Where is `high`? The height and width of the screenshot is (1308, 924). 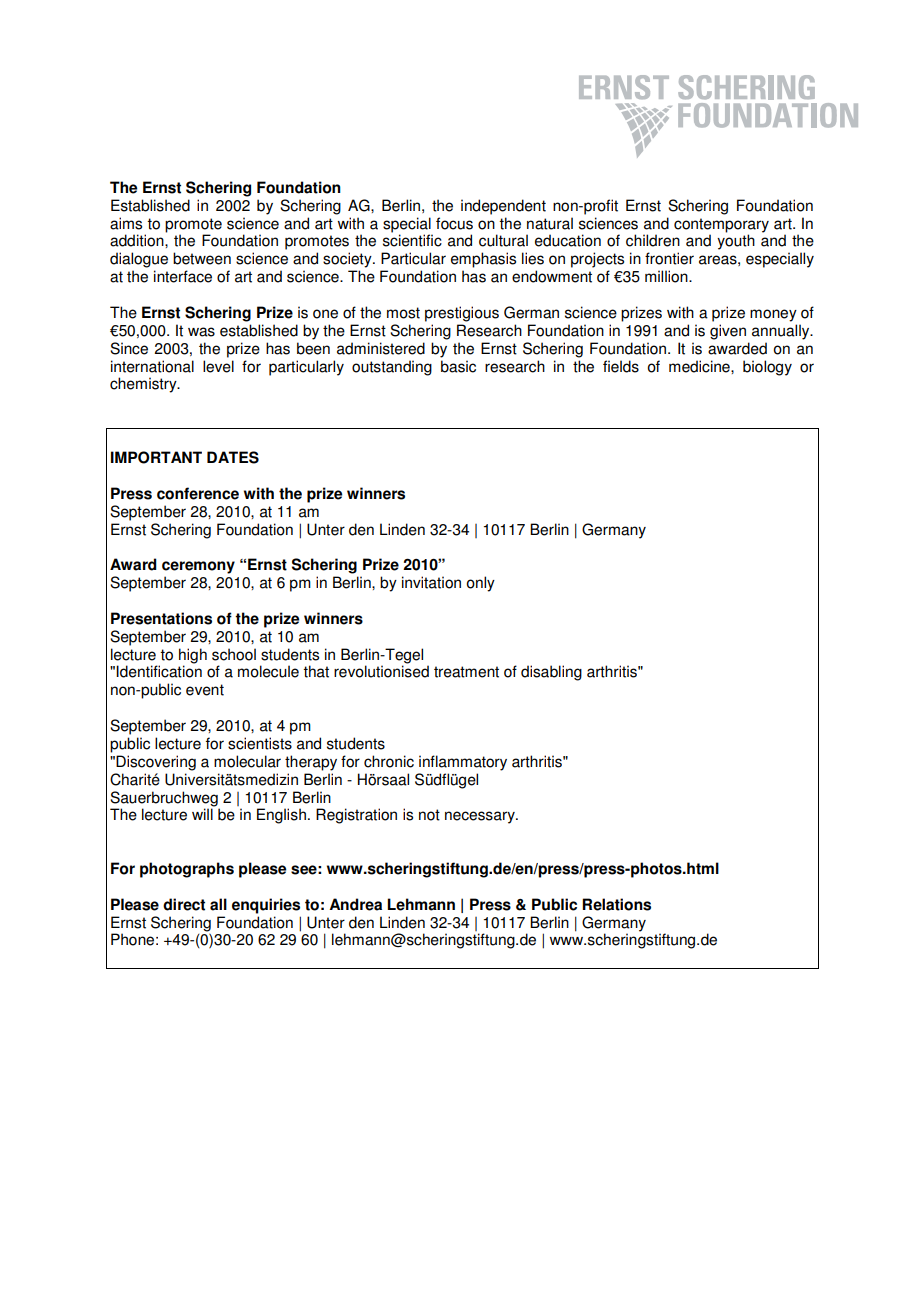 high is located at coordinates (193, 656).
